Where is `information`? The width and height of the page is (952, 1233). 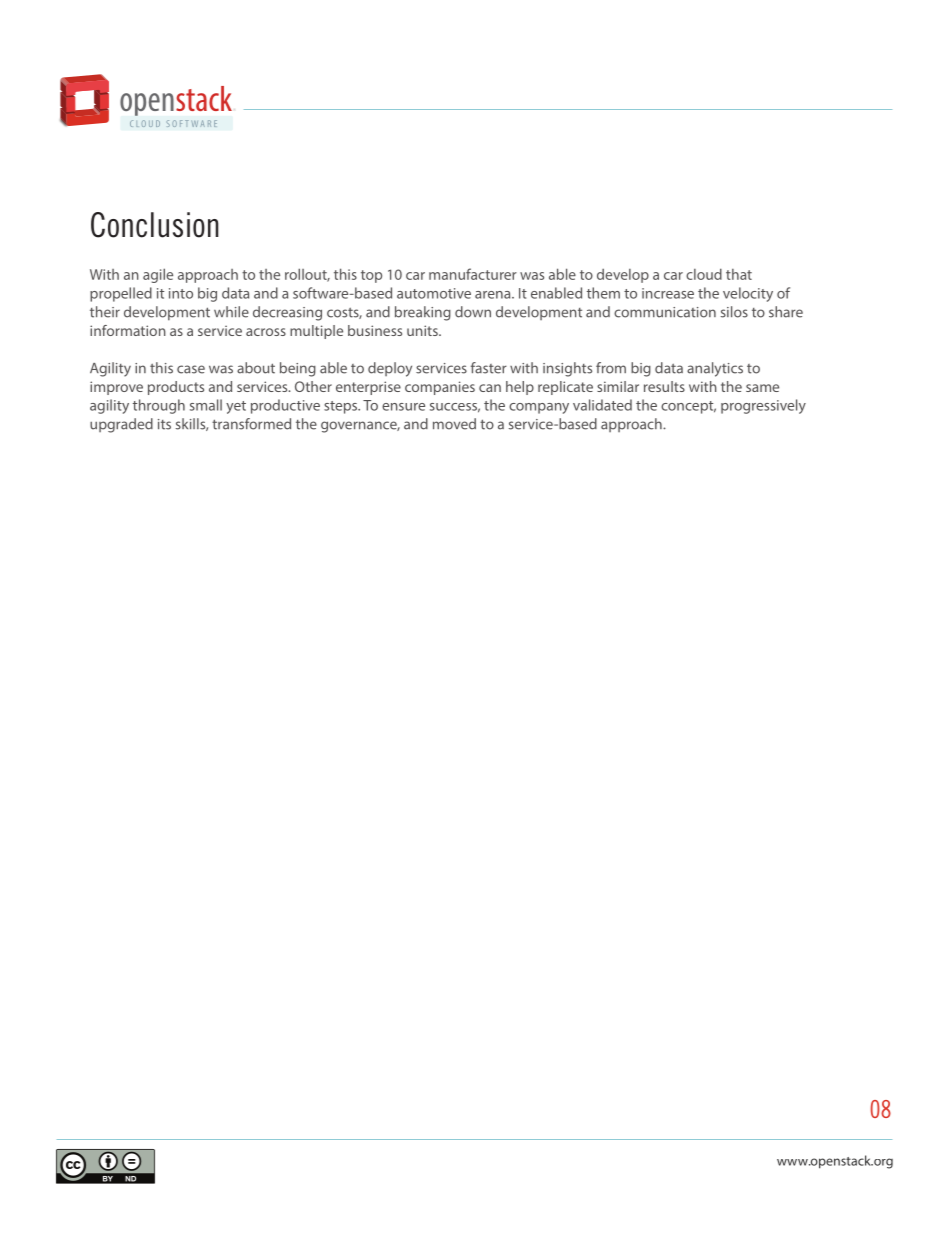
information is located at coordinates (128, 330).
